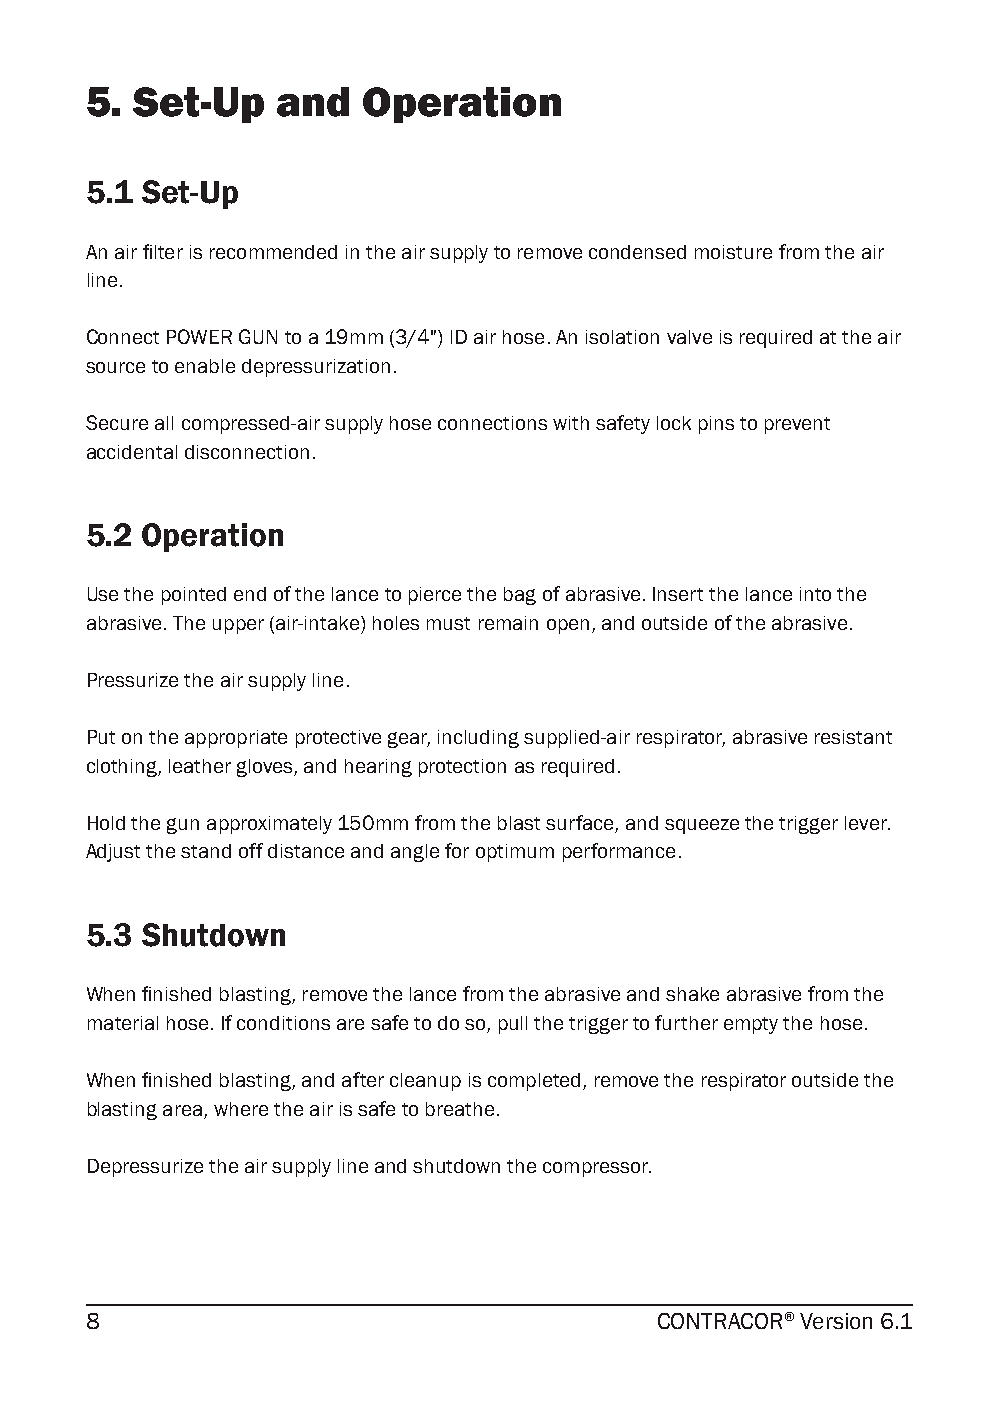 The image size is (999, 1417). What do you see at coordinates (733, 252) in the screenshot?
I see `moisture` at bounding box center [733, 252].
